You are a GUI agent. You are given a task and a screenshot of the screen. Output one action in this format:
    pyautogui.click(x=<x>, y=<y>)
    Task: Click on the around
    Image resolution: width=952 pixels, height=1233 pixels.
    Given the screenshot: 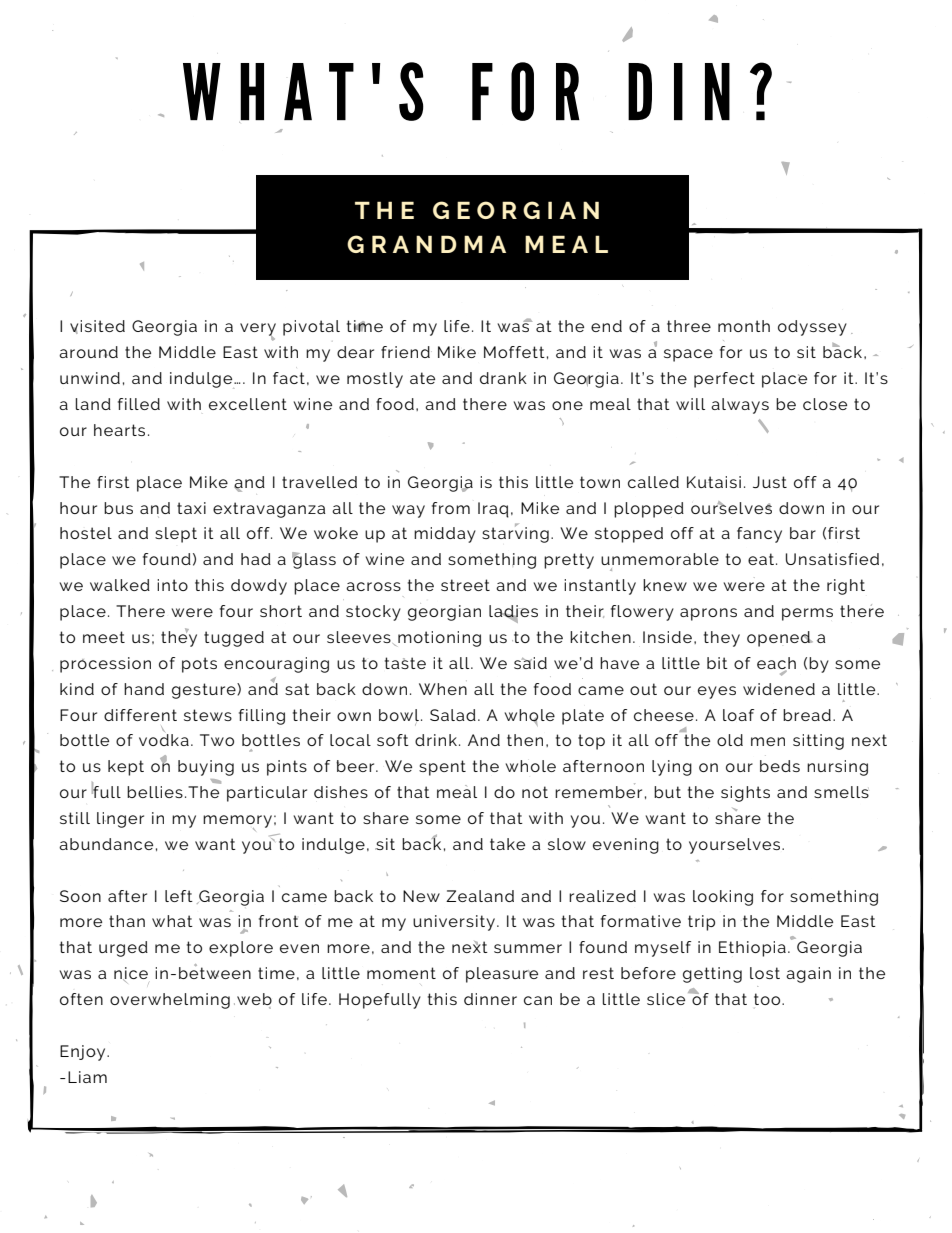 What is the action you would take?
    pyautogui.click(x=88, y=352)
